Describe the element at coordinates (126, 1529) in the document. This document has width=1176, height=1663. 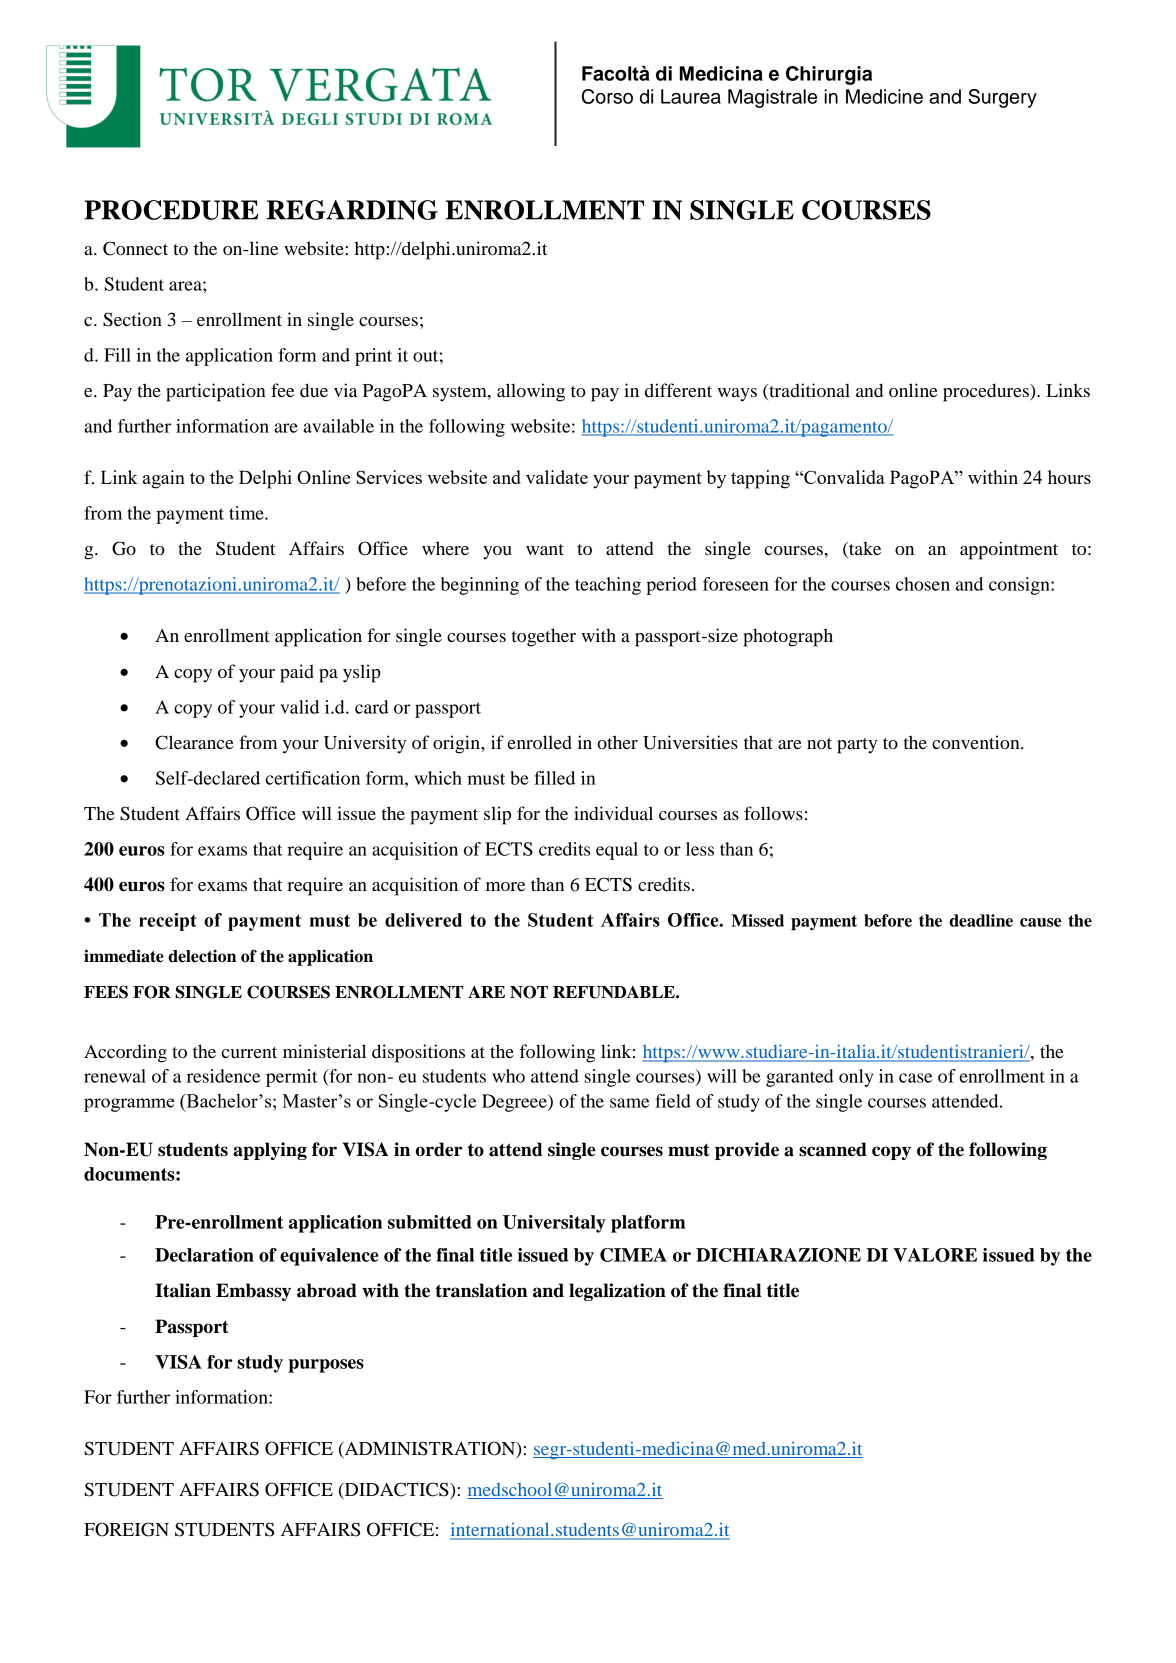
I see `FOREIGN` at that location.
